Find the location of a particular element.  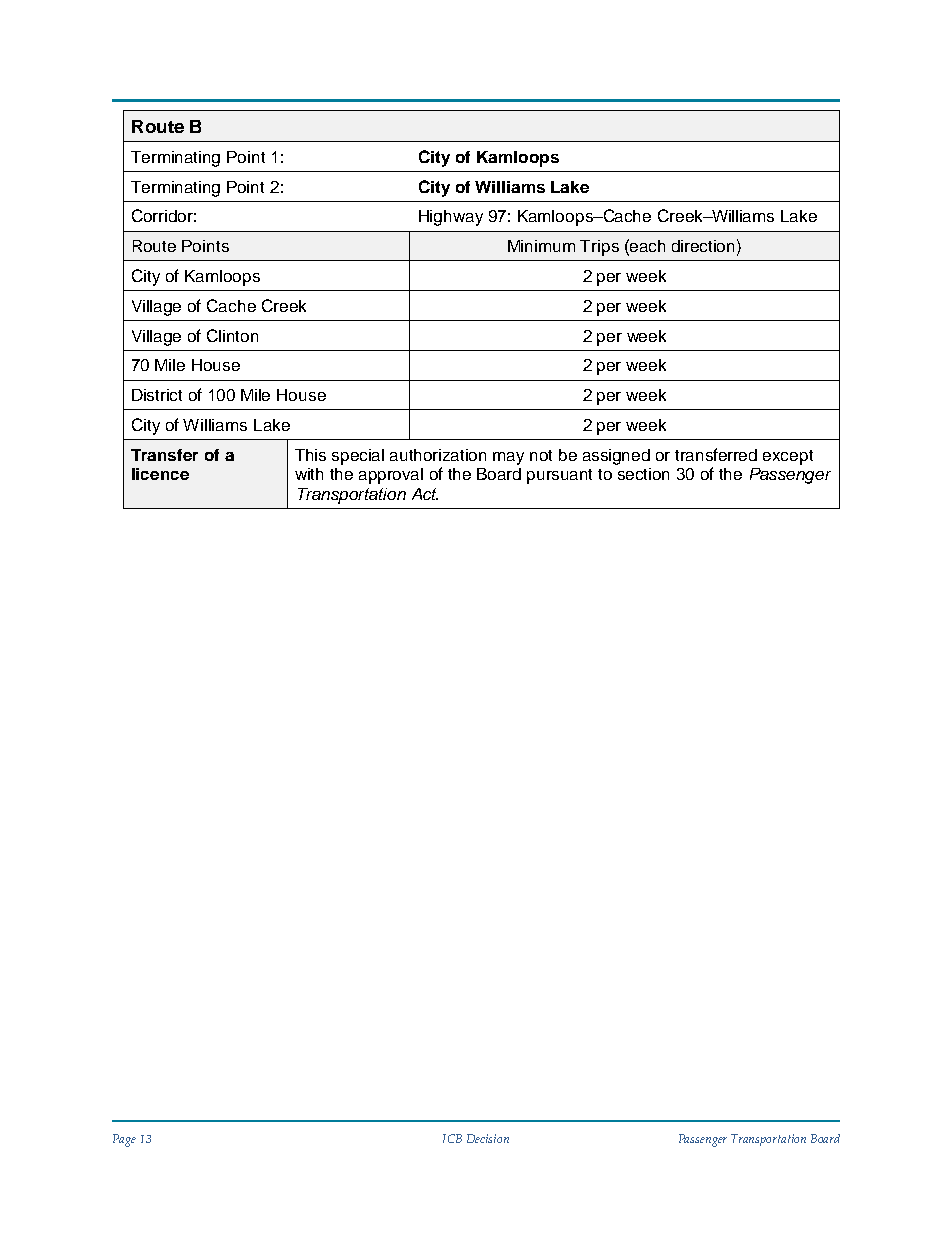

pursuant is located at coordinates (559, 476).
